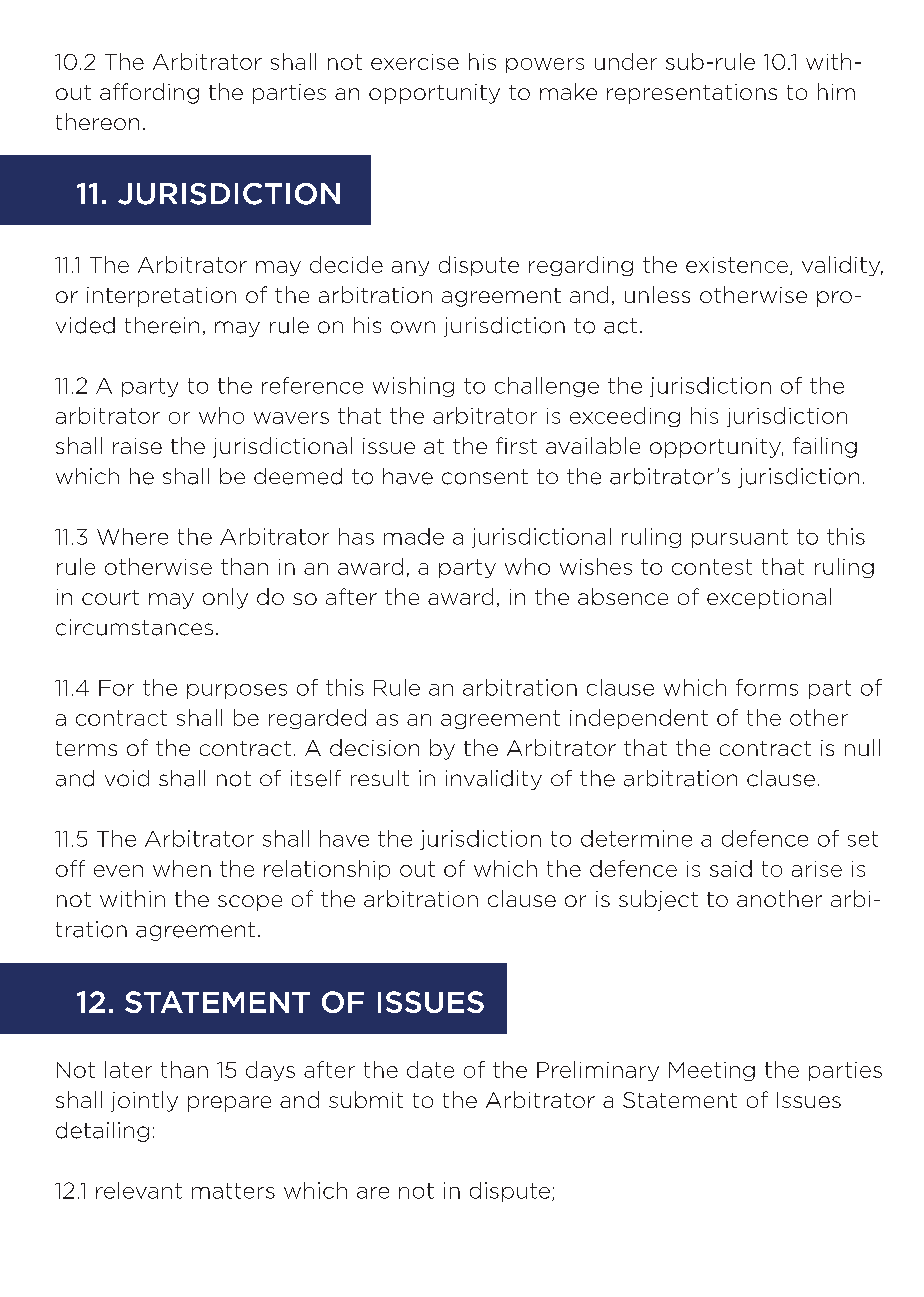 Image resolution: width=924 pixels, height=1297 pixels. I want to click on said, so click(731, 868).
